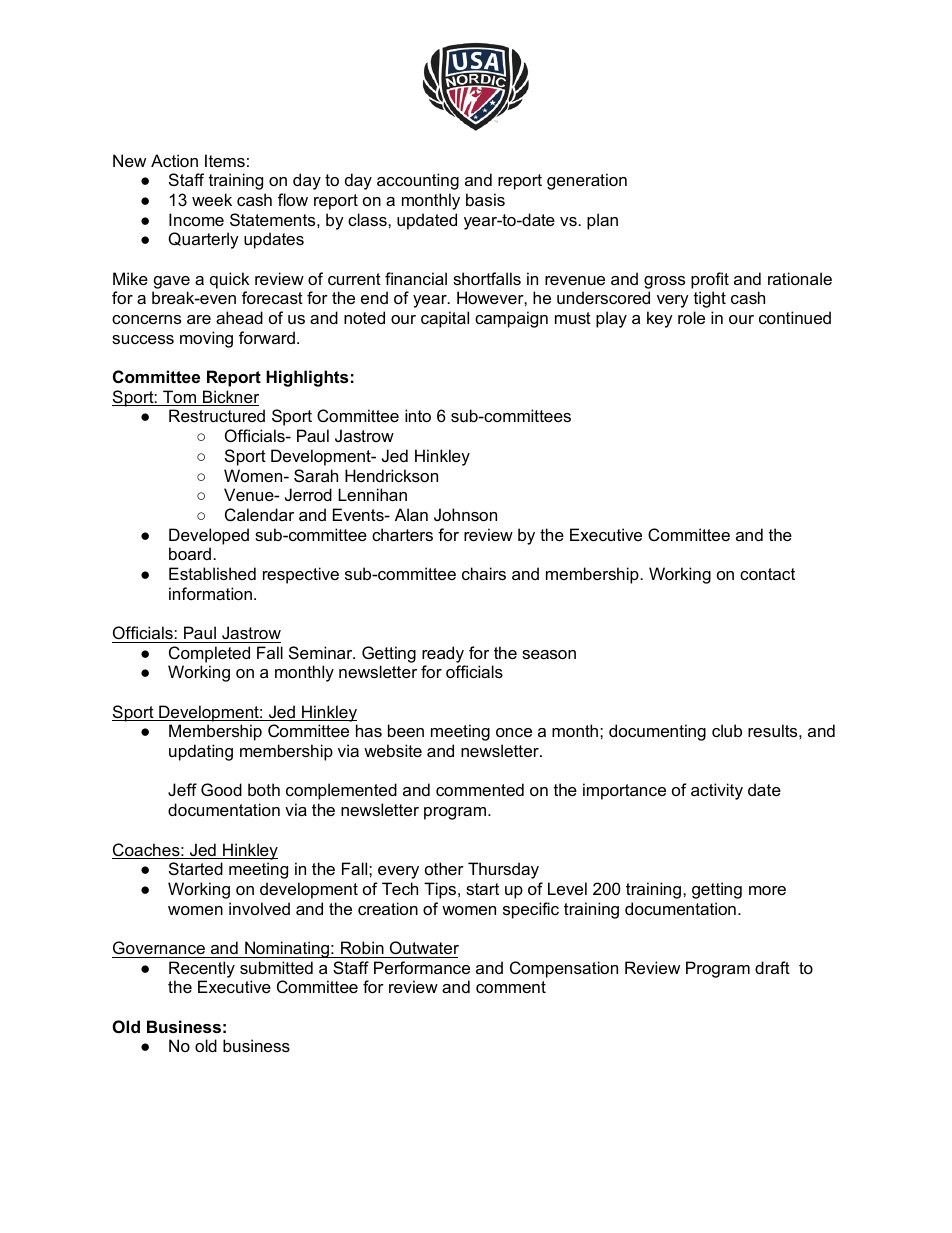 The width and height of the image is (952, 1233). Describe the element at coordinates (602, 221) in the image. I see `plan` at that location.
